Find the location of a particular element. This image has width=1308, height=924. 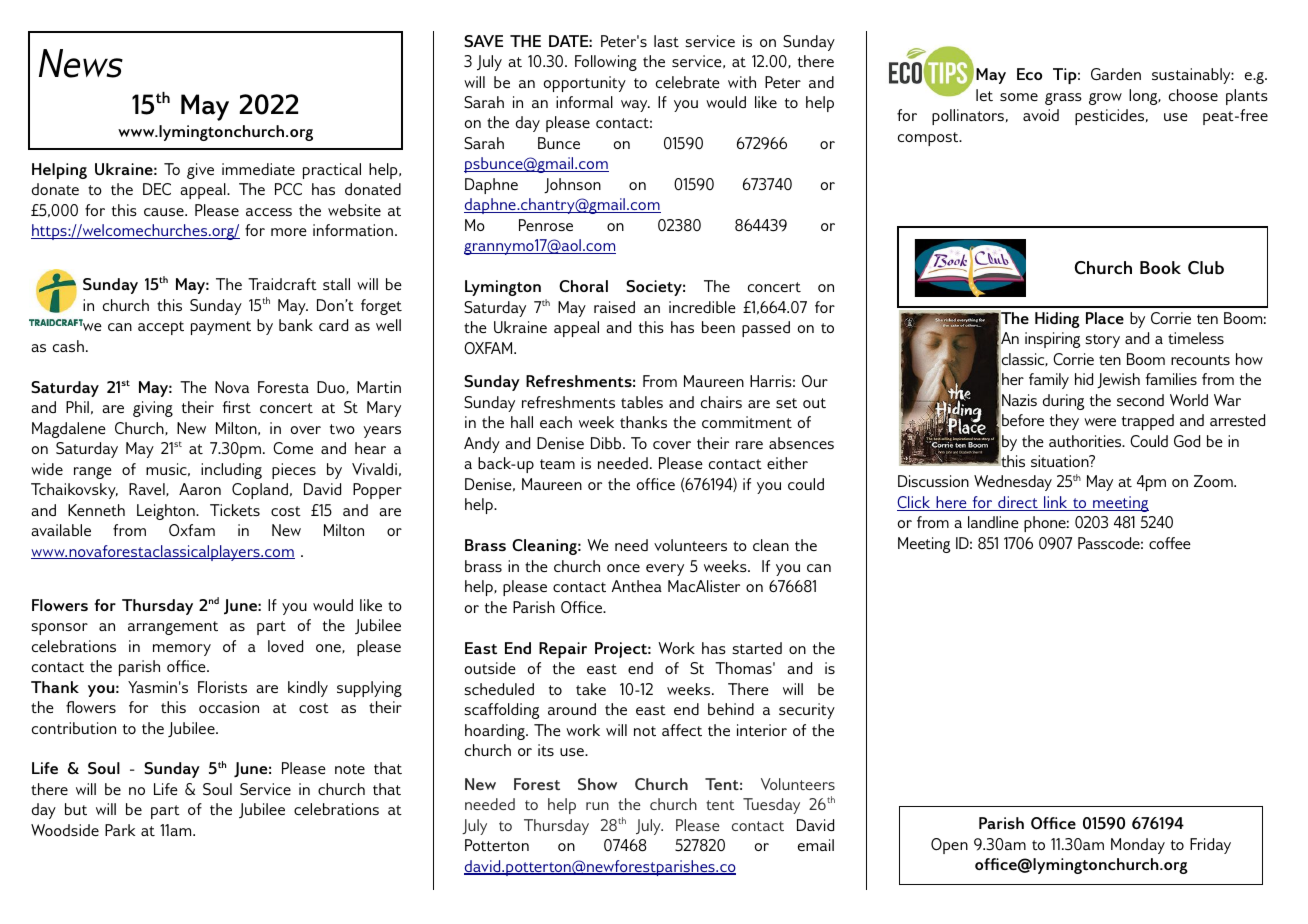

News is located at coordinates (81, 63).
